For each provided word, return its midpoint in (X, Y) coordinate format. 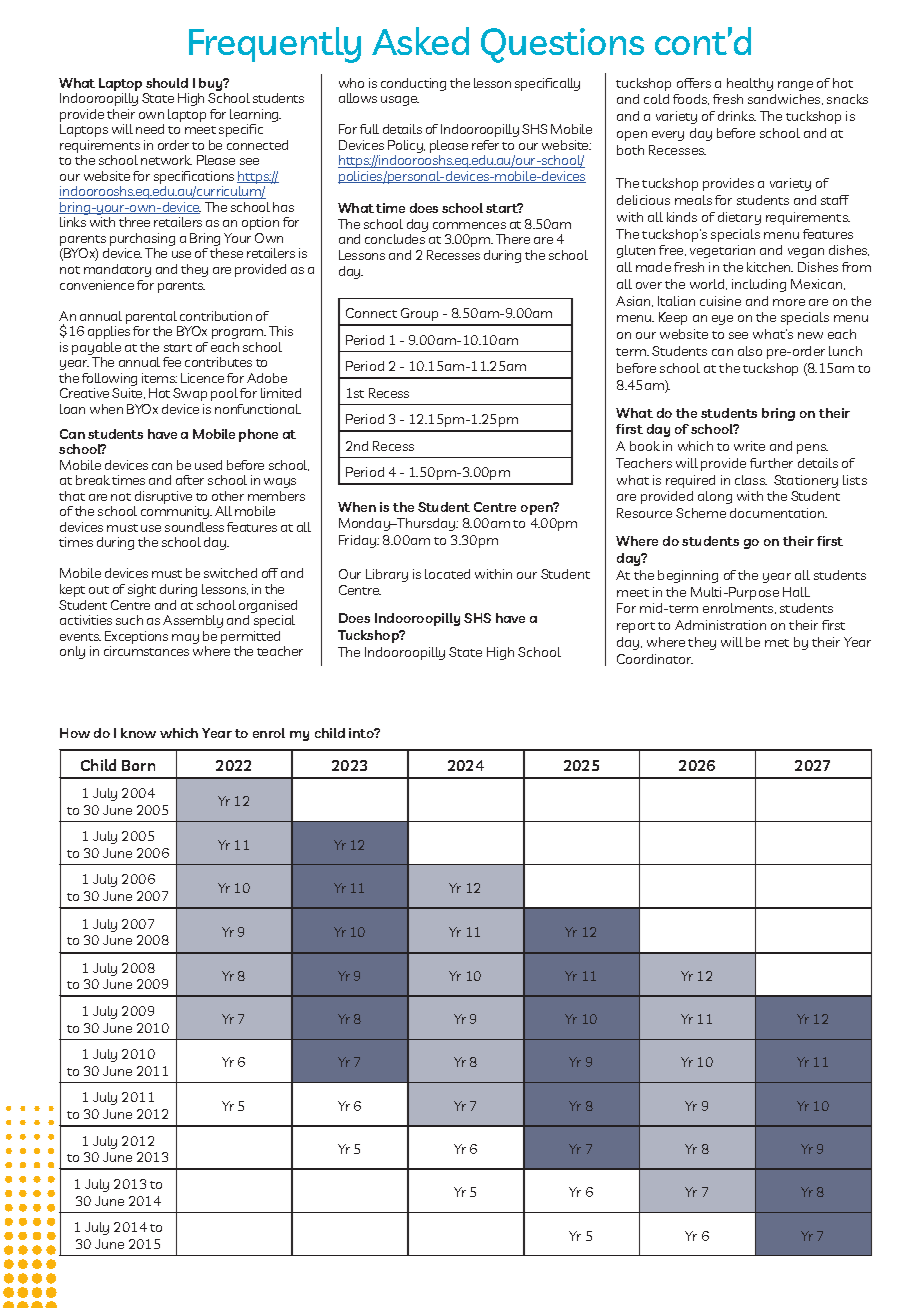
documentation (778, 513)
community (176, 512)
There (513, 239)
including (759, 285)
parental (151, 317)
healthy (750, 84)
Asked (420, 41)
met (777, 643)
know (138, 733)
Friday (359, 541)
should (167, 83)
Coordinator (655, 659)
